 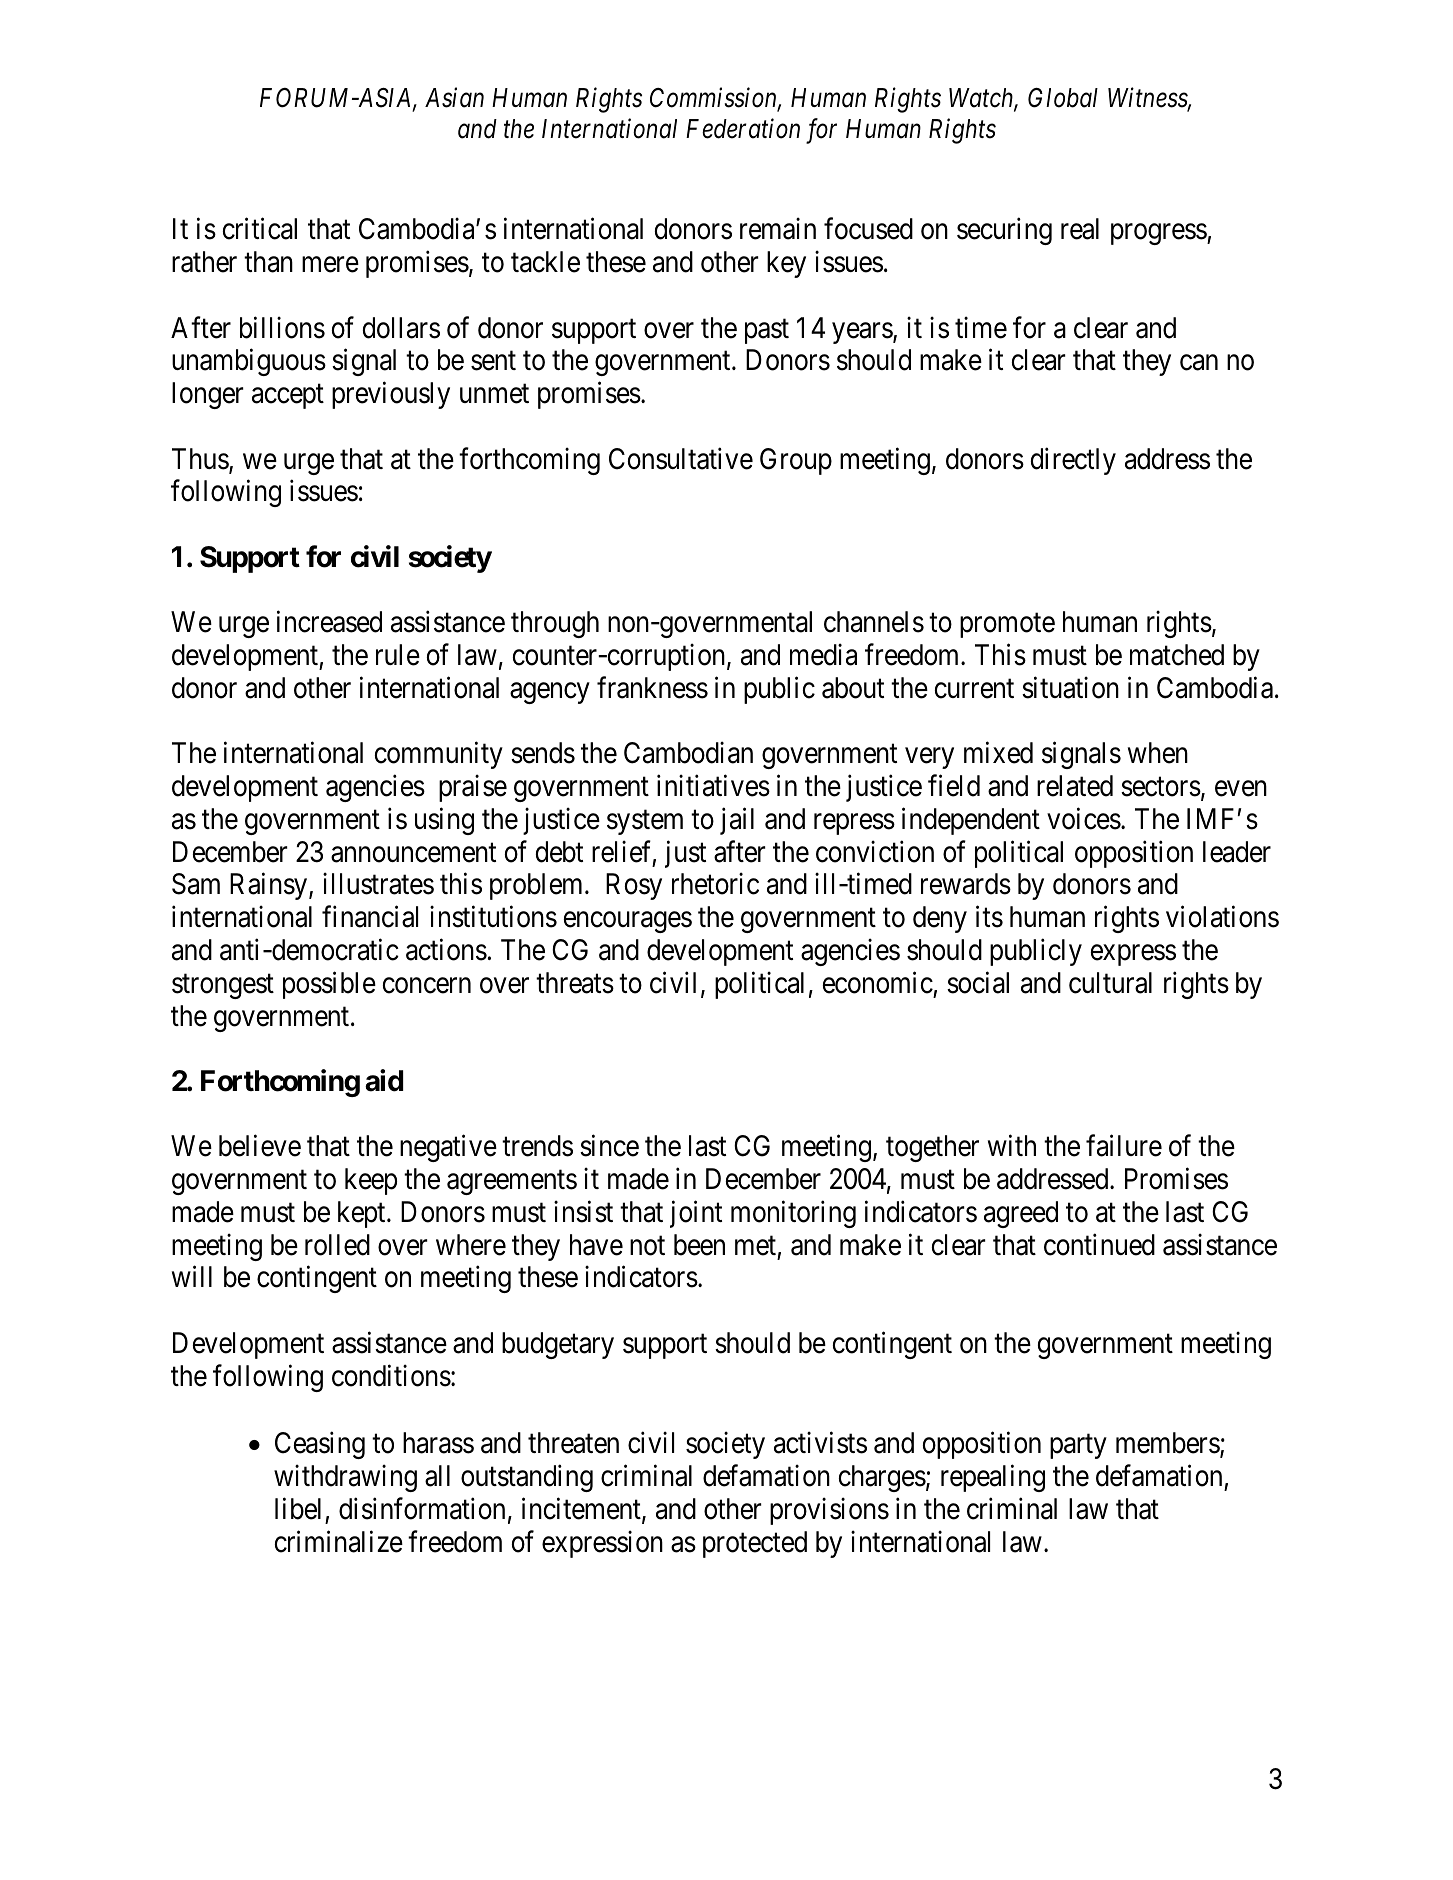 What do you see at coordinates (371, 1181) in the screenshot?
I see `keep` at bounding box center [371, 1181].
